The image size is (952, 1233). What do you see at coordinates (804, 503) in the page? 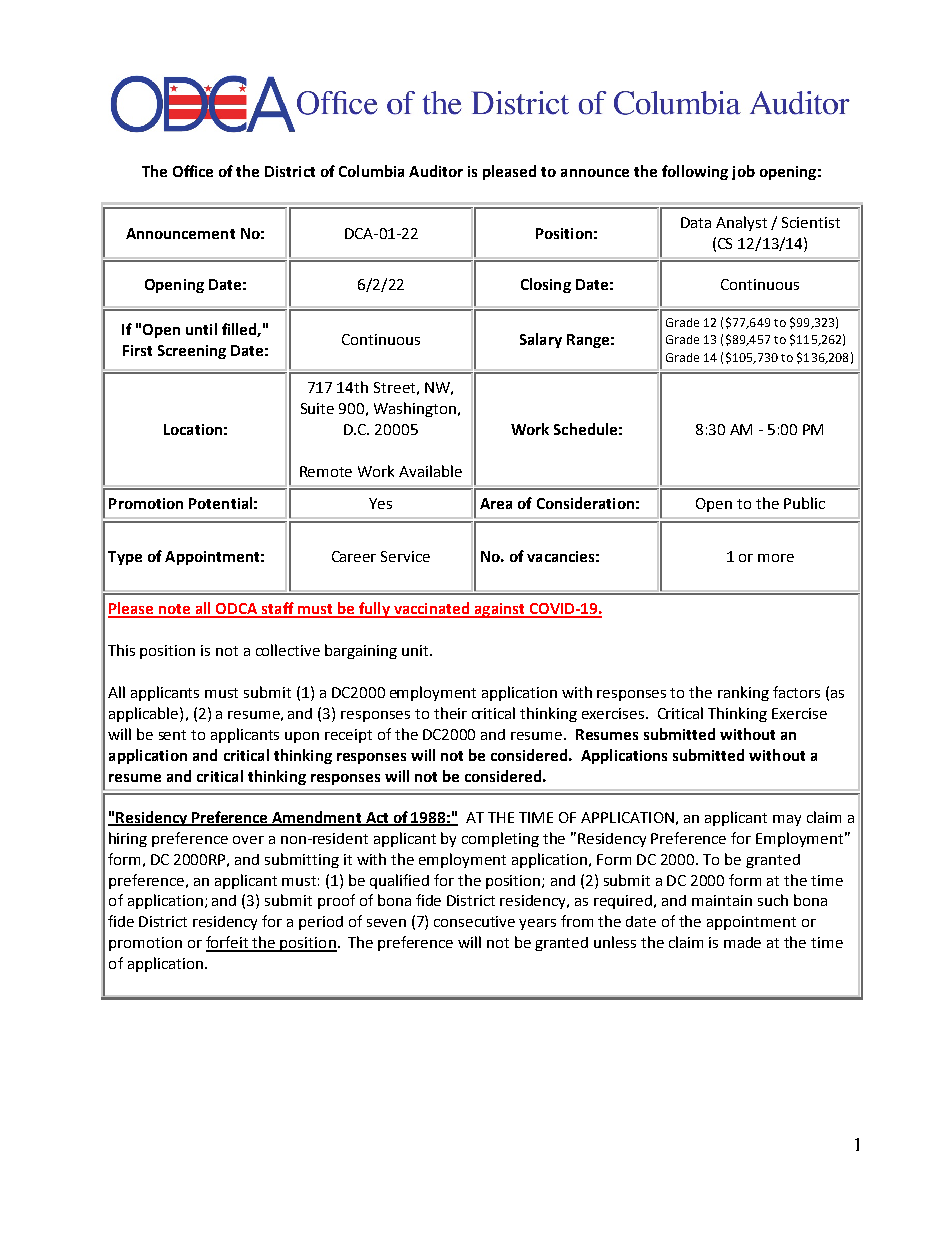
I see `Public` at bounding box center [804, 503].
